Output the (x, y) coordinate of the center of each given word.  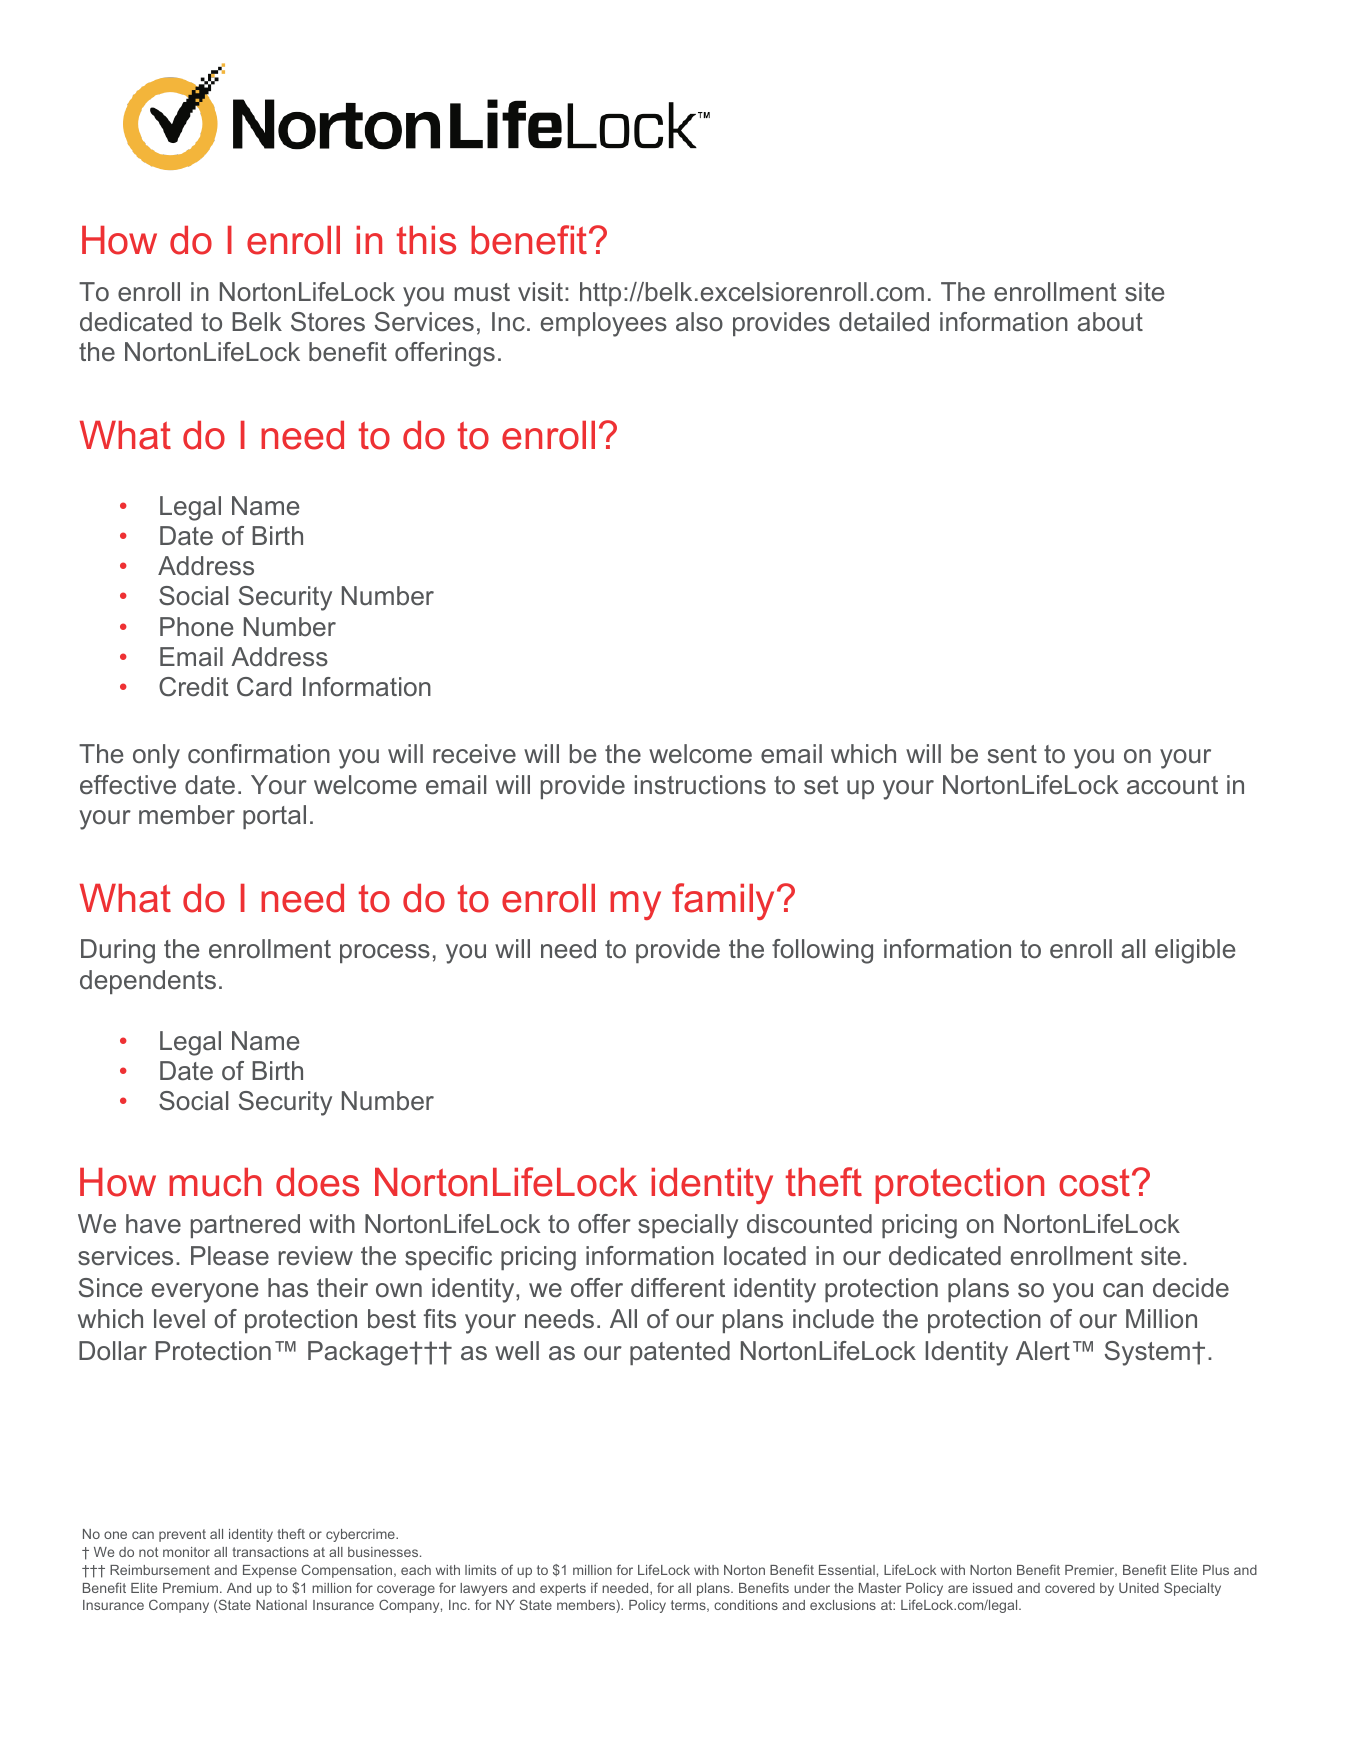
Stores (328, 322)
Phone (196, 627)
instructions (700, 785)
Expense (270, 1571)
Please (230, 1256)
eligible (1195, 951)
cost (1096, 1183)
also (699, 322)
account (1172, 785)
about (1110, 322)
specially (688, 1226)
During (118, 951)
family (725, 901)
